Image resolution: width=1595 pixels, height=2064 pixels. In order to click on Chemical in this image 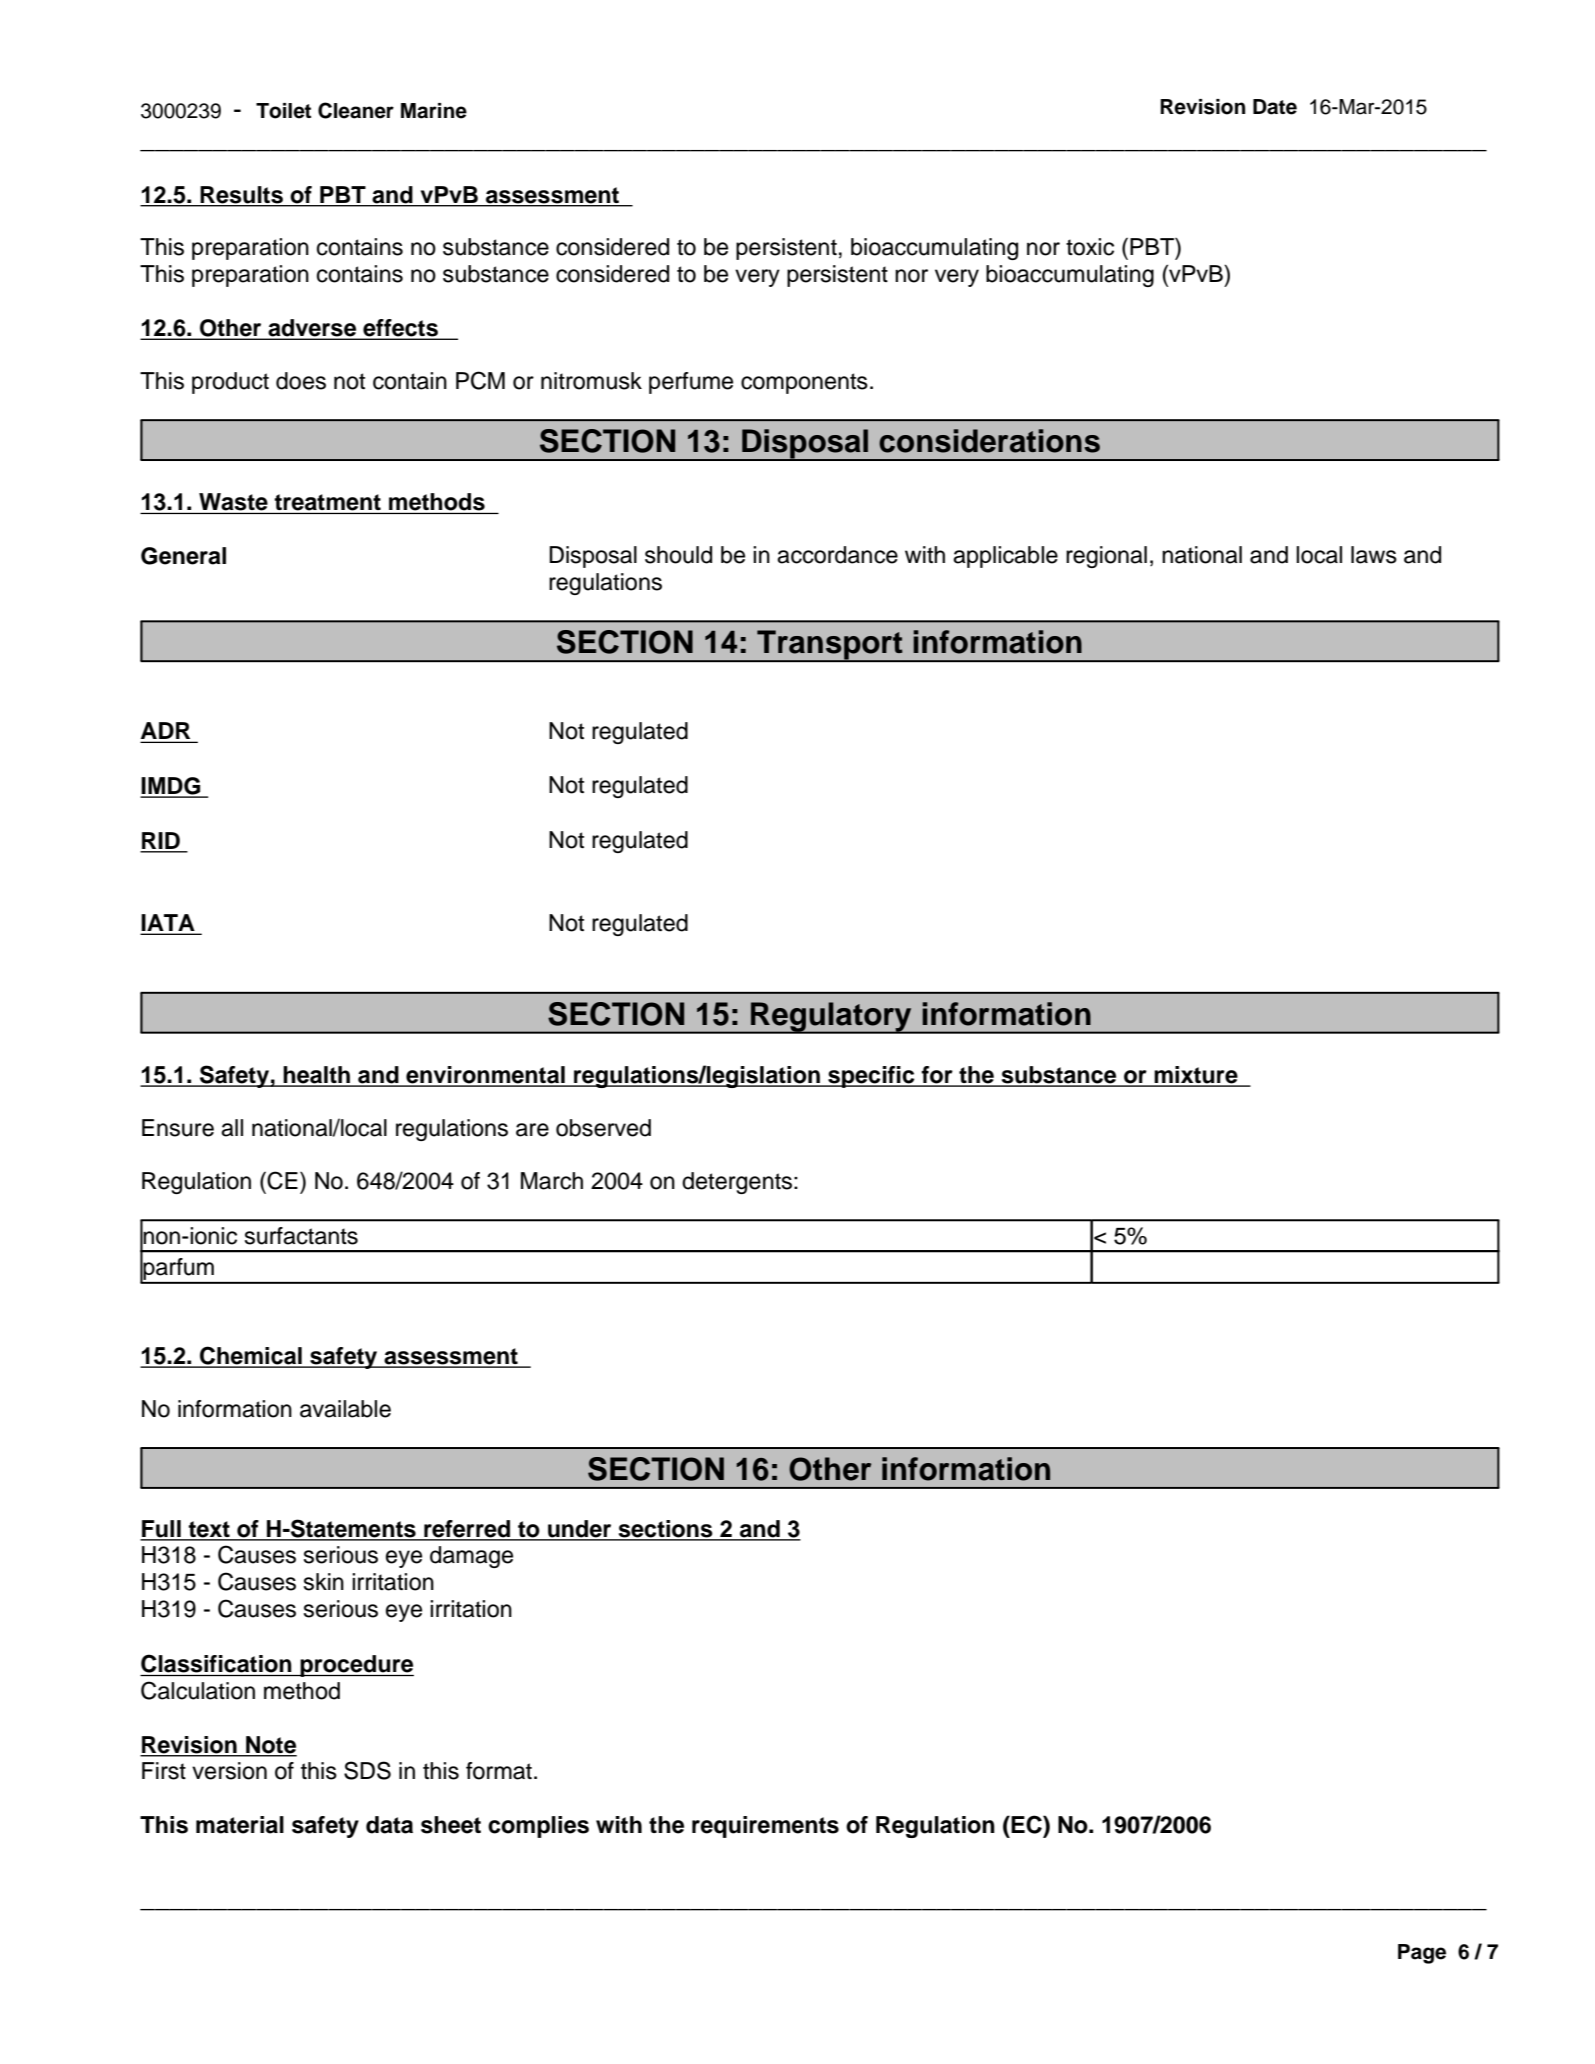, I will do `click(251, 1356)`.
